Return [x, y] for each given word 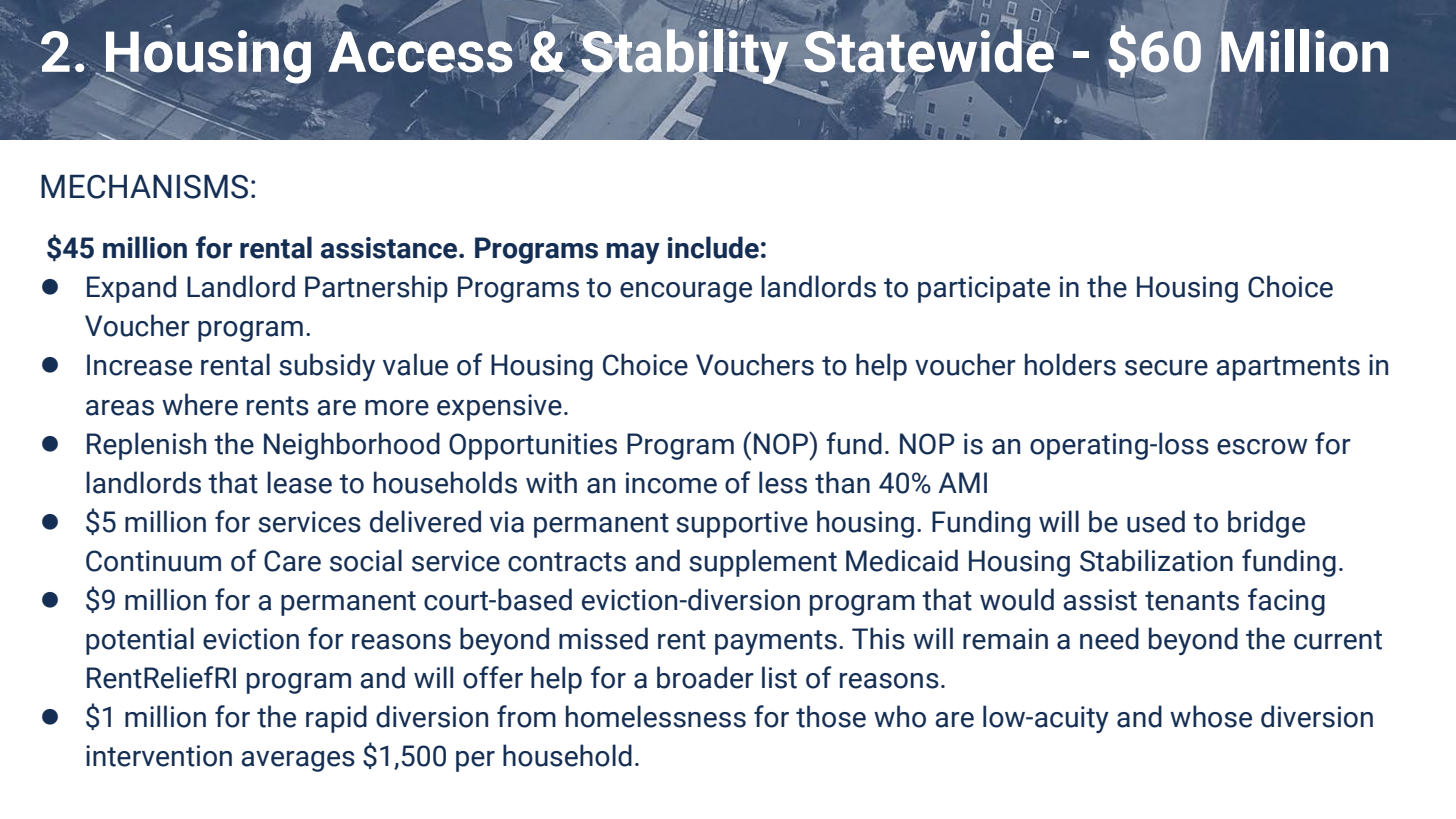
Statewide [930, 51]
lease [299, 482]
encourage [686, 292]
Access [419, 52]
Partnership [376, 289]
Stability [685, 57]
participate [984, 289]
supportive [742, 524]
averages [298, 761]
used [1156, 521]
